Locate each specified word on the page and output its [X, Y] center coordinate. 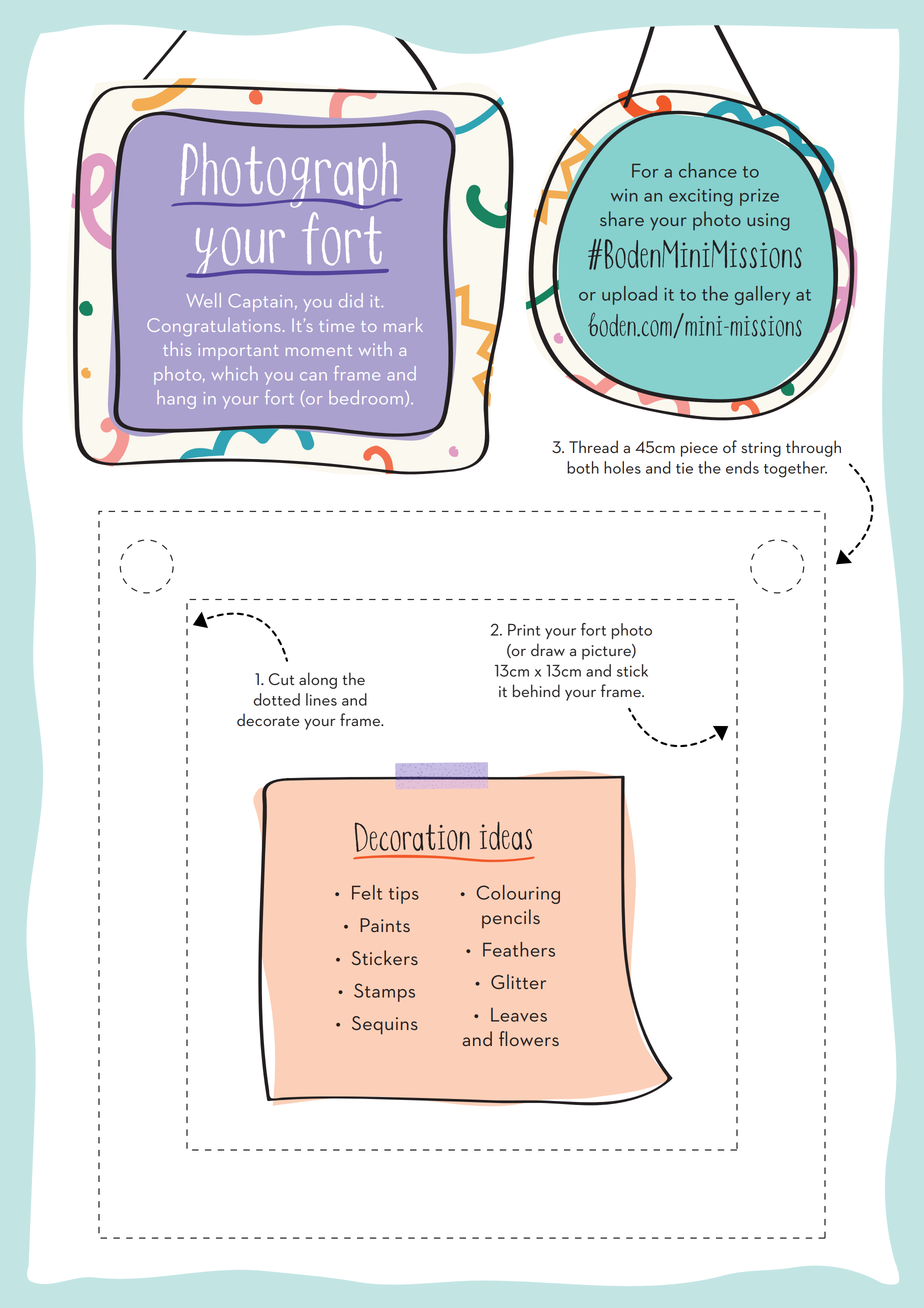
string [761, 449]
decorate [268, 719]
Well [204, 300]
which [235, 373]
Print [524, 630]
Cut [282, 679]
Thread [593, 446]
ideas [506, 836]
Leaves [519, 1015]
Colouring [518, 894]
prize [759, 197]
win [624, 195]
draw [548, 649]
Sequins [385, 1025]
